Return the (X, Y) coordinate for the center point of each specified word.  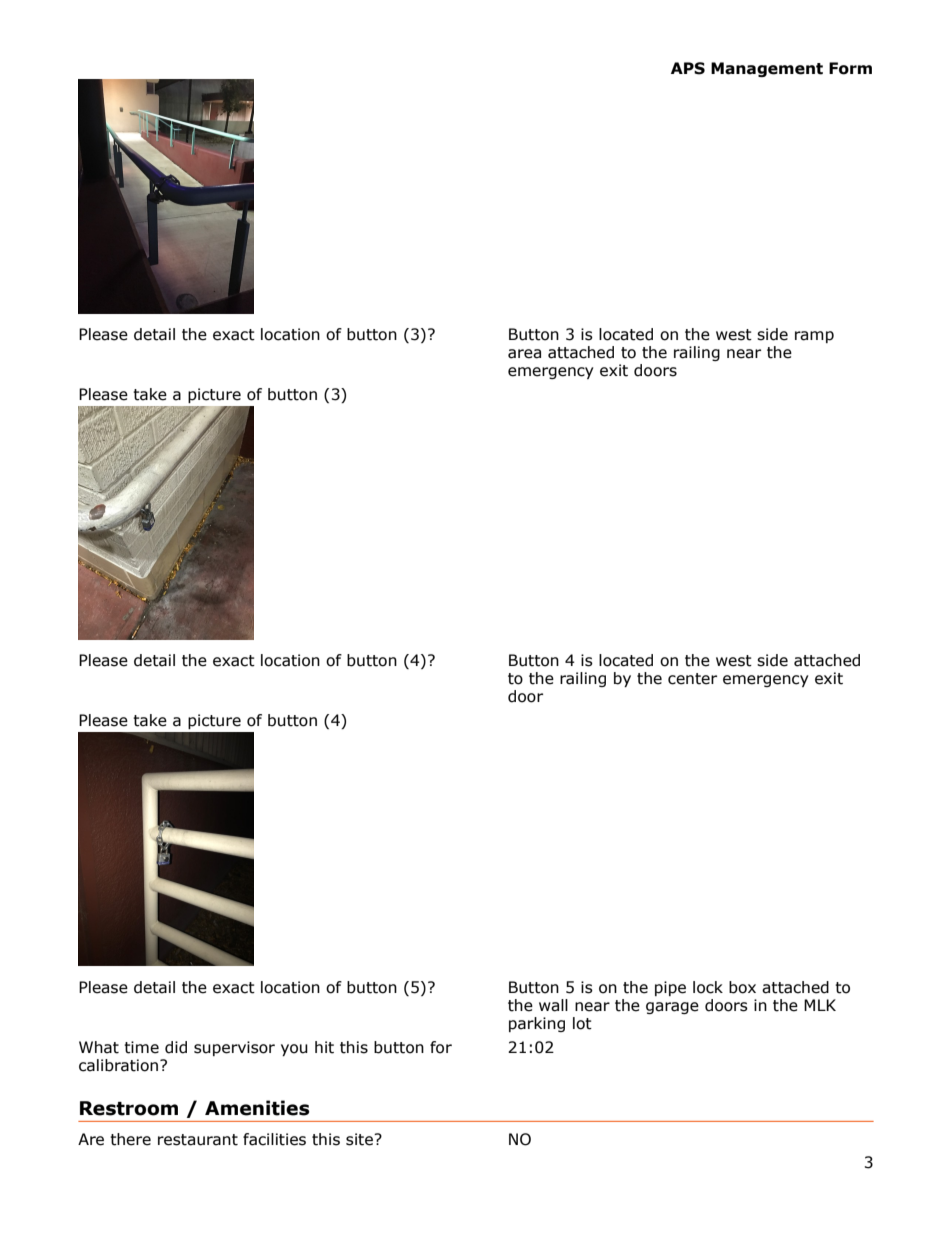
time (141, 1047)
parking (537, 1024)
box (742, 987)
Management (767, 69)
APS (688, 68)
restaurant (198, 1140)
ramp (814, 337)
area (524, 354)
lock (708, 987)
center (692, 679)
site (360, 1139)
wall (553, 1005)
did (176, 1047)
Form (850, 68)
